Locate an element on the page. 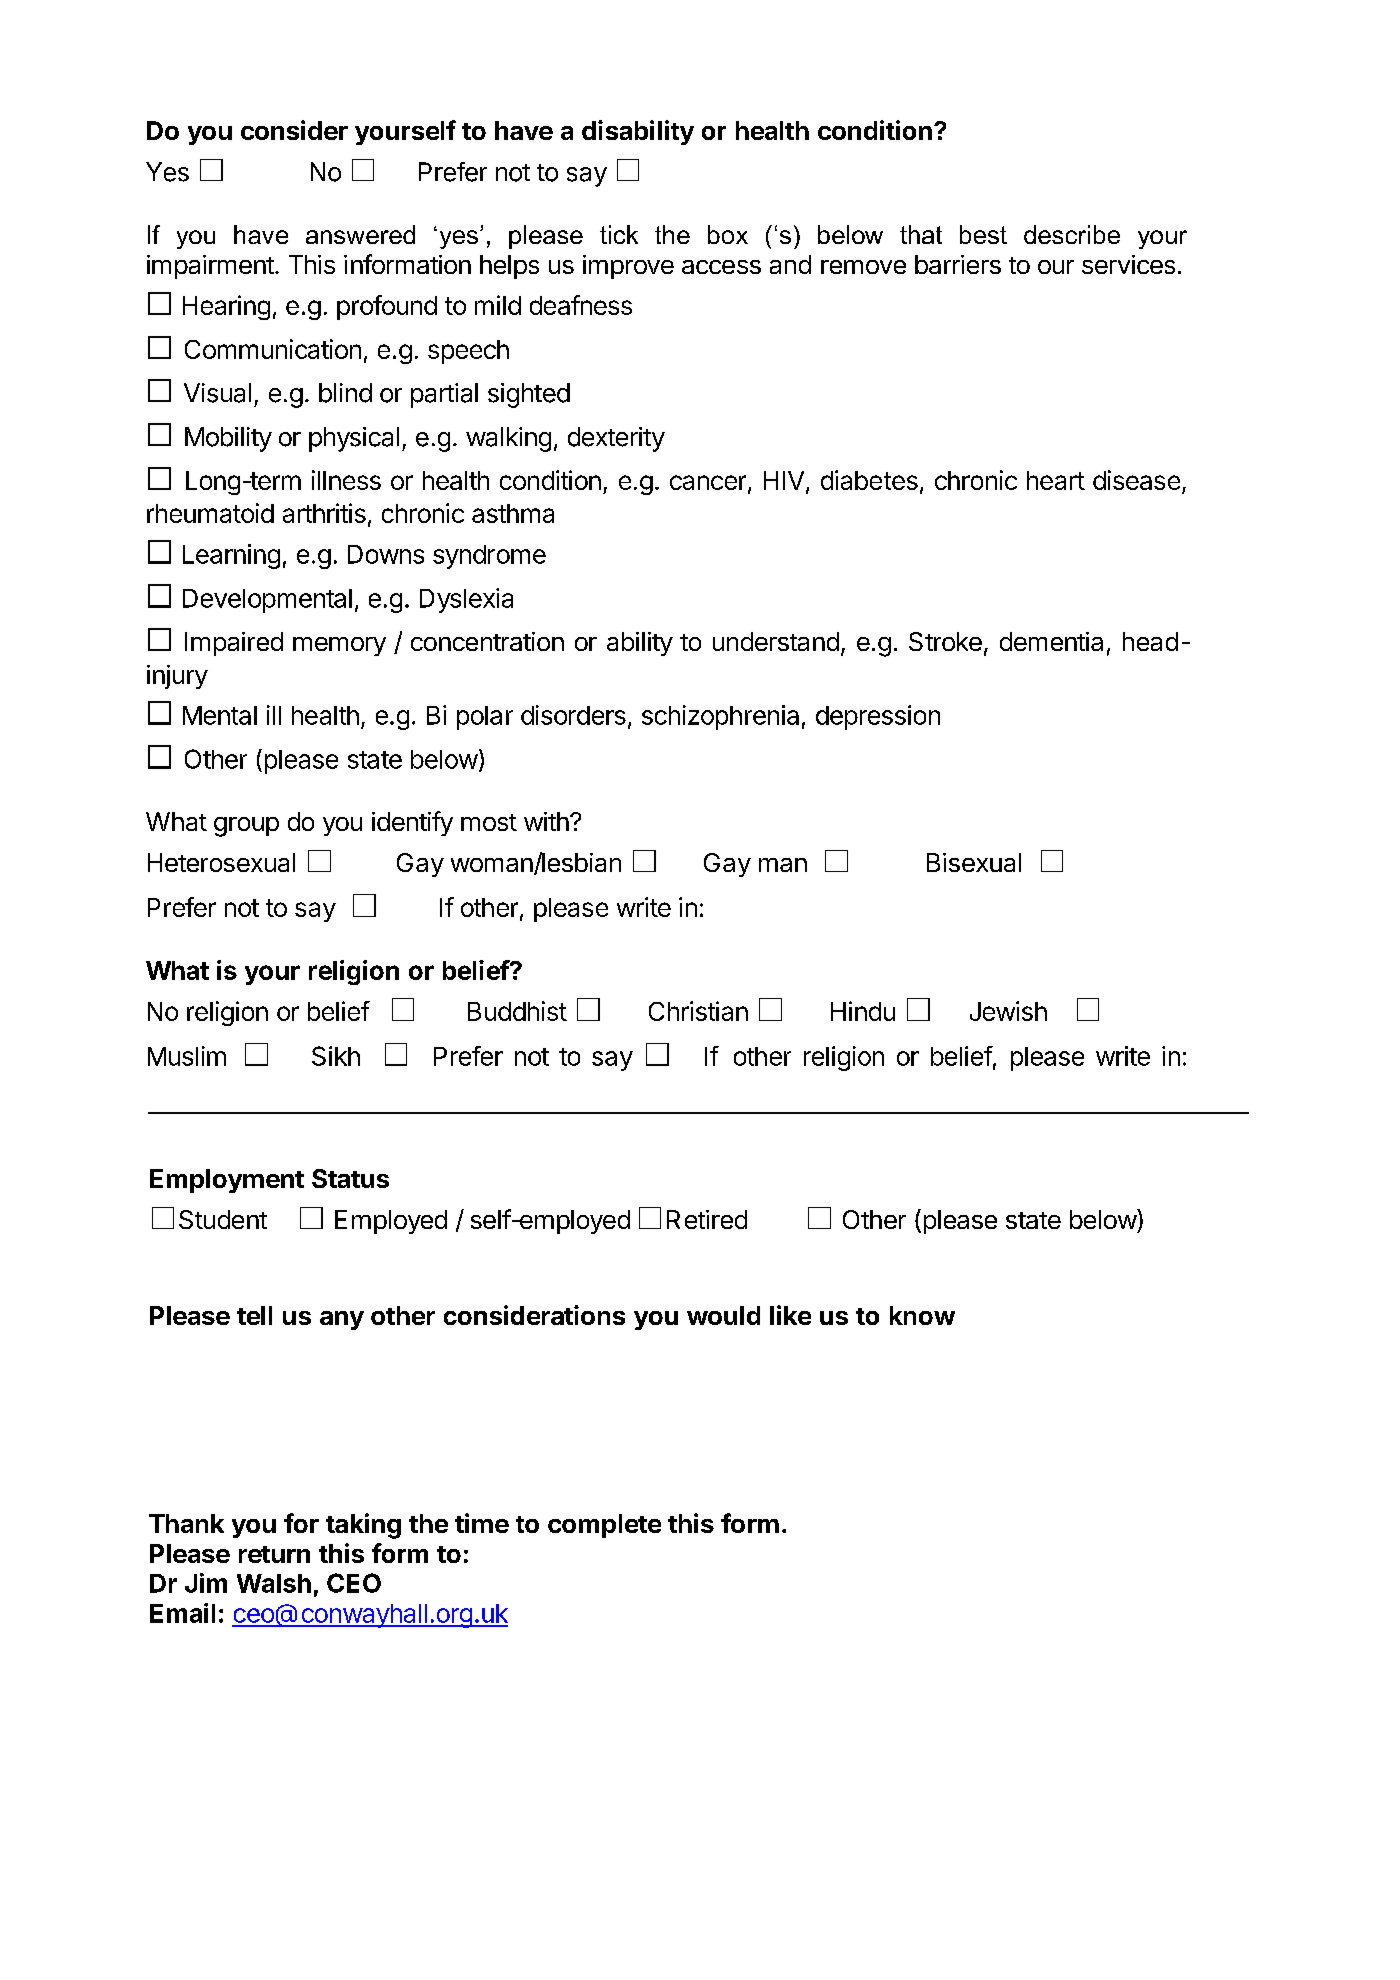  Jewish is located at coordinates (1008, 1011).
